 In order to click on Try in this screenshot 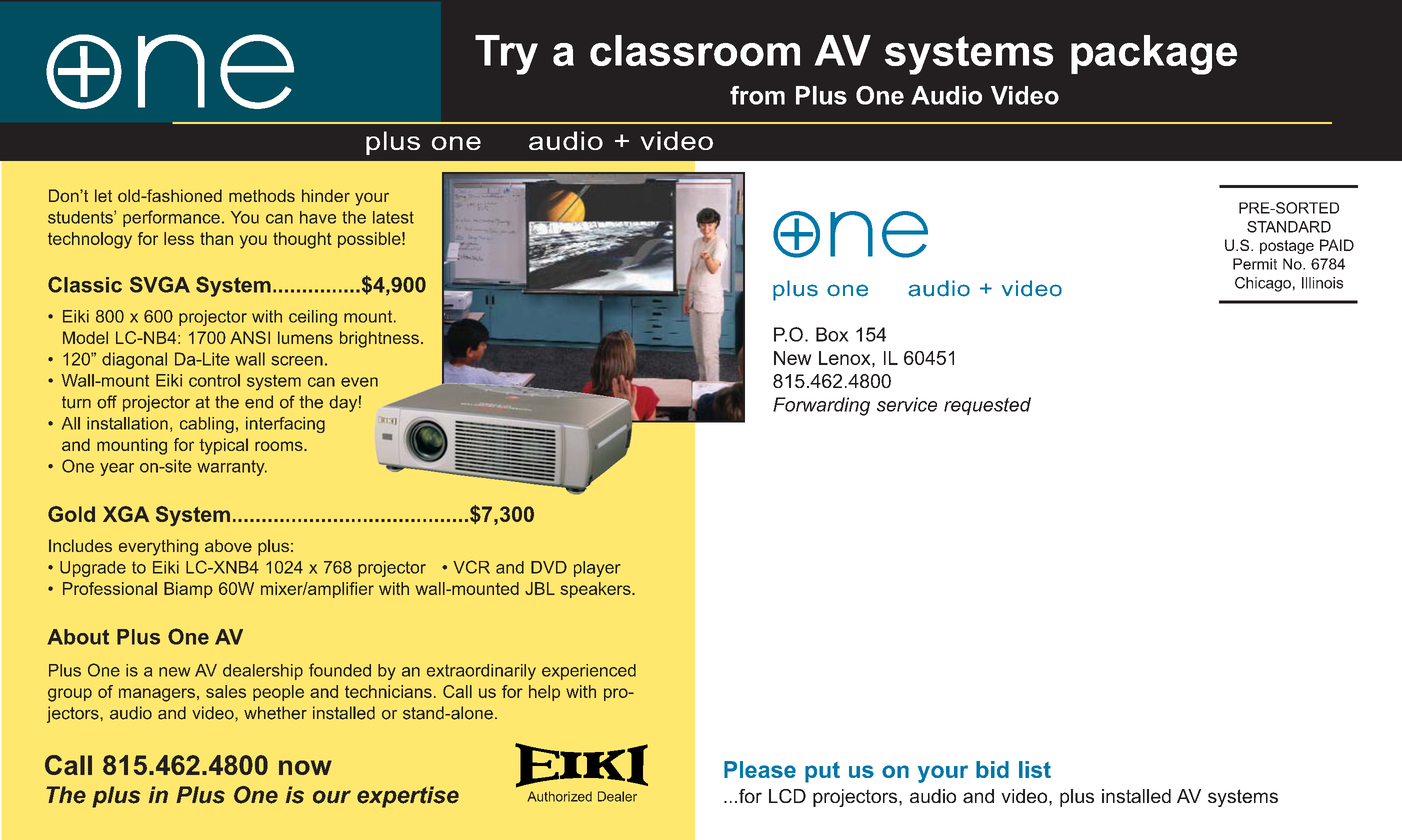, I will do `click(506, 55)`.
